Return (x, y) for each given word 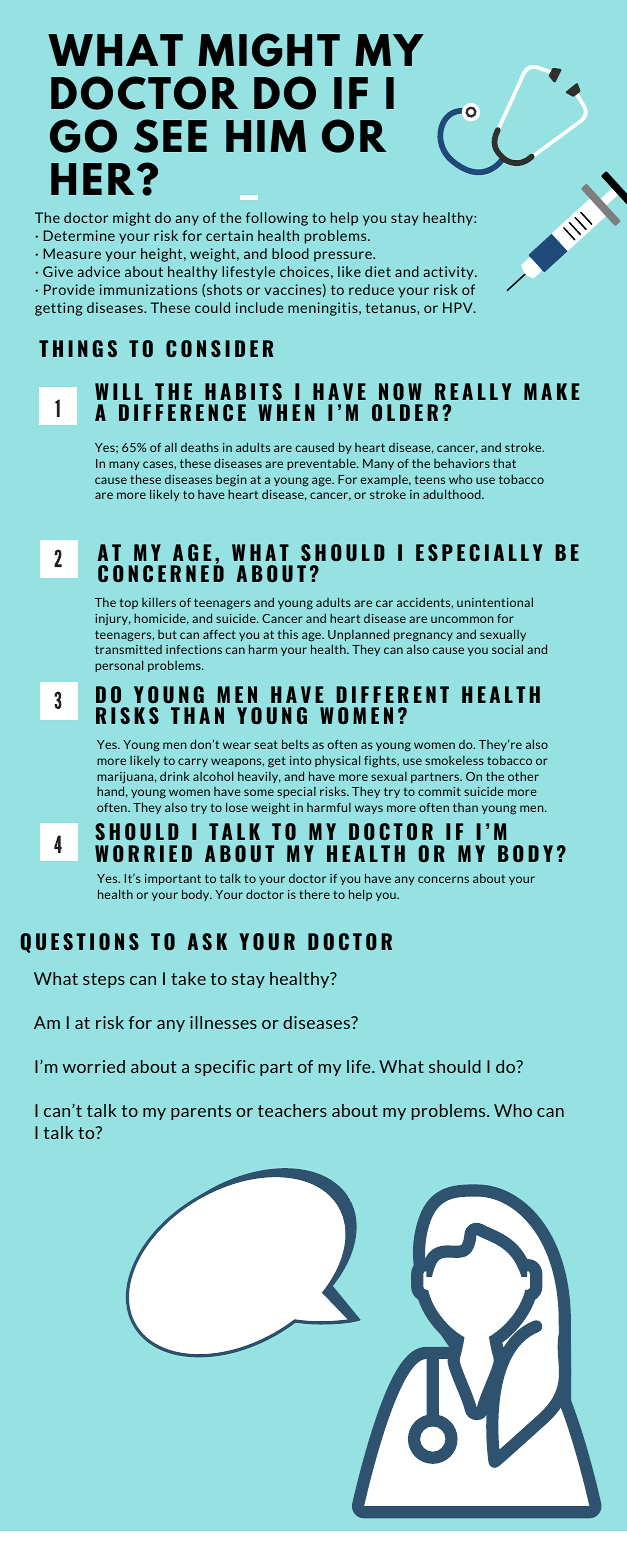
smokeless (454, 760)
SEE (170, 136)
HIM (266, 136)
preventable (322, 464)
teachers (292, 1110)
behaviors (462, 463)
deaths (200, 447)
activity (449, 273)
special (296, 792)
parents (201, 1112)
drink (175, 776)
